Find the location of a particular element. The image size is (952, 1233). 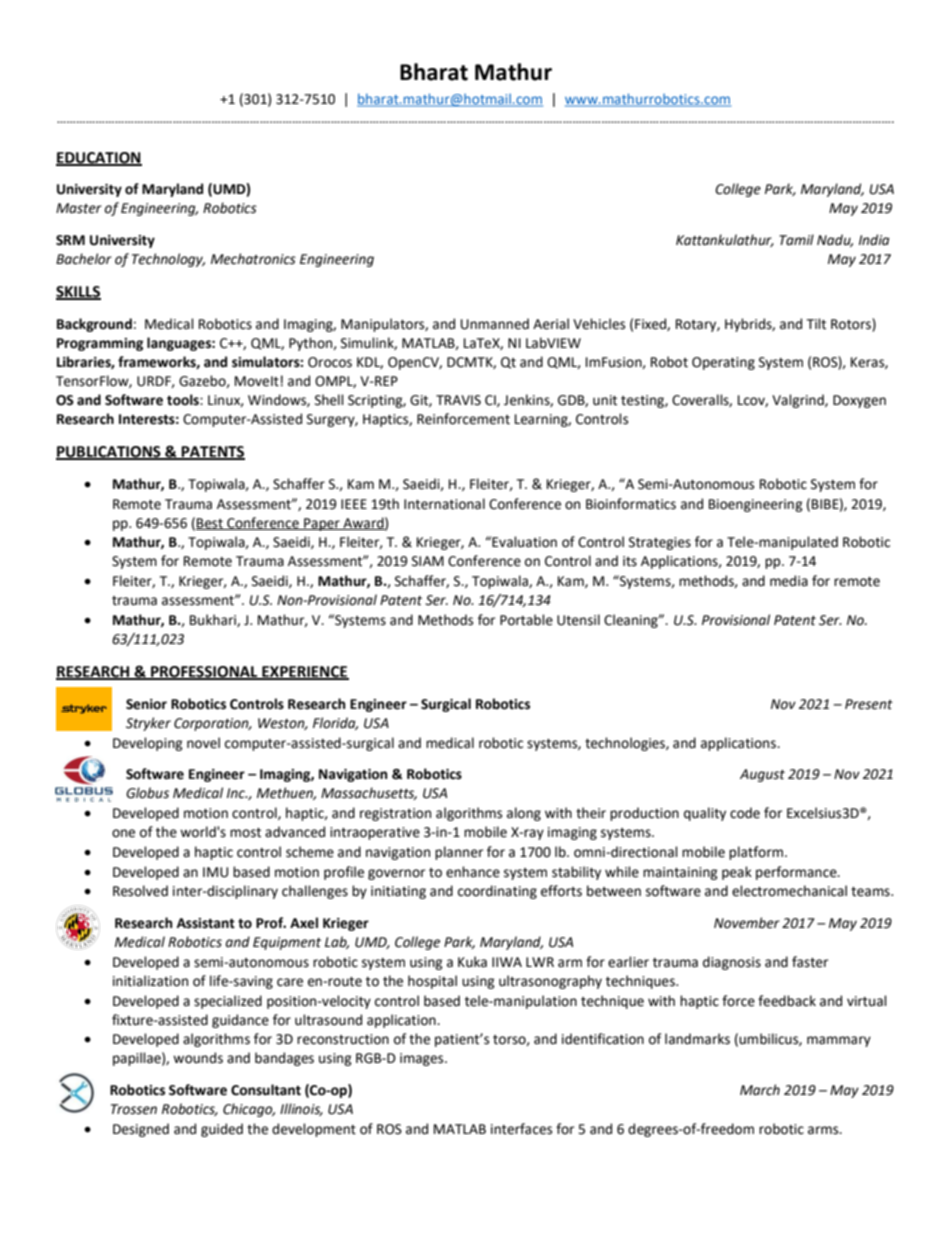

Designed is located at coordinates (141, 1130).
